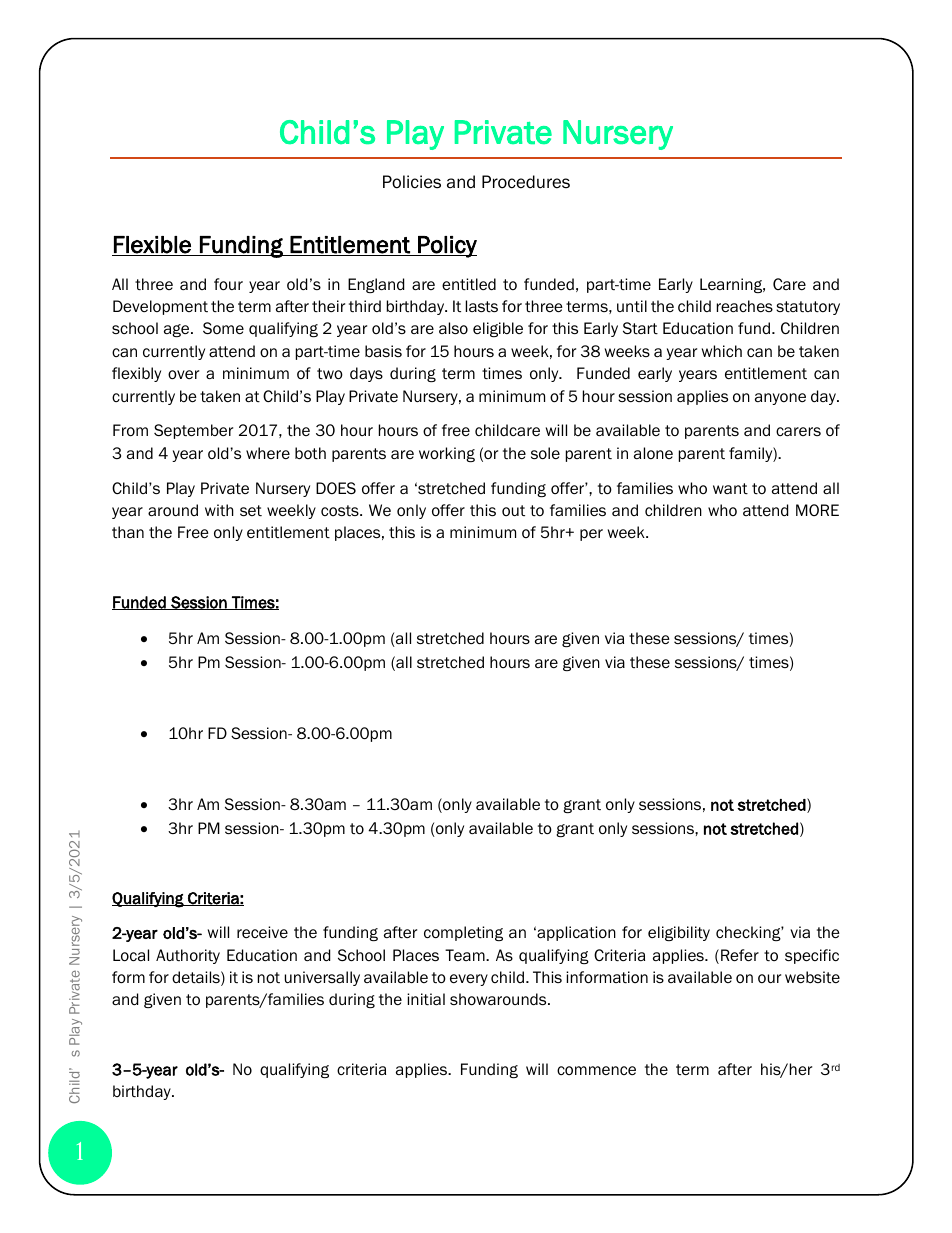 The width and height of the image is (952, 1233). I want to click on Policy, so click(446, 247).
